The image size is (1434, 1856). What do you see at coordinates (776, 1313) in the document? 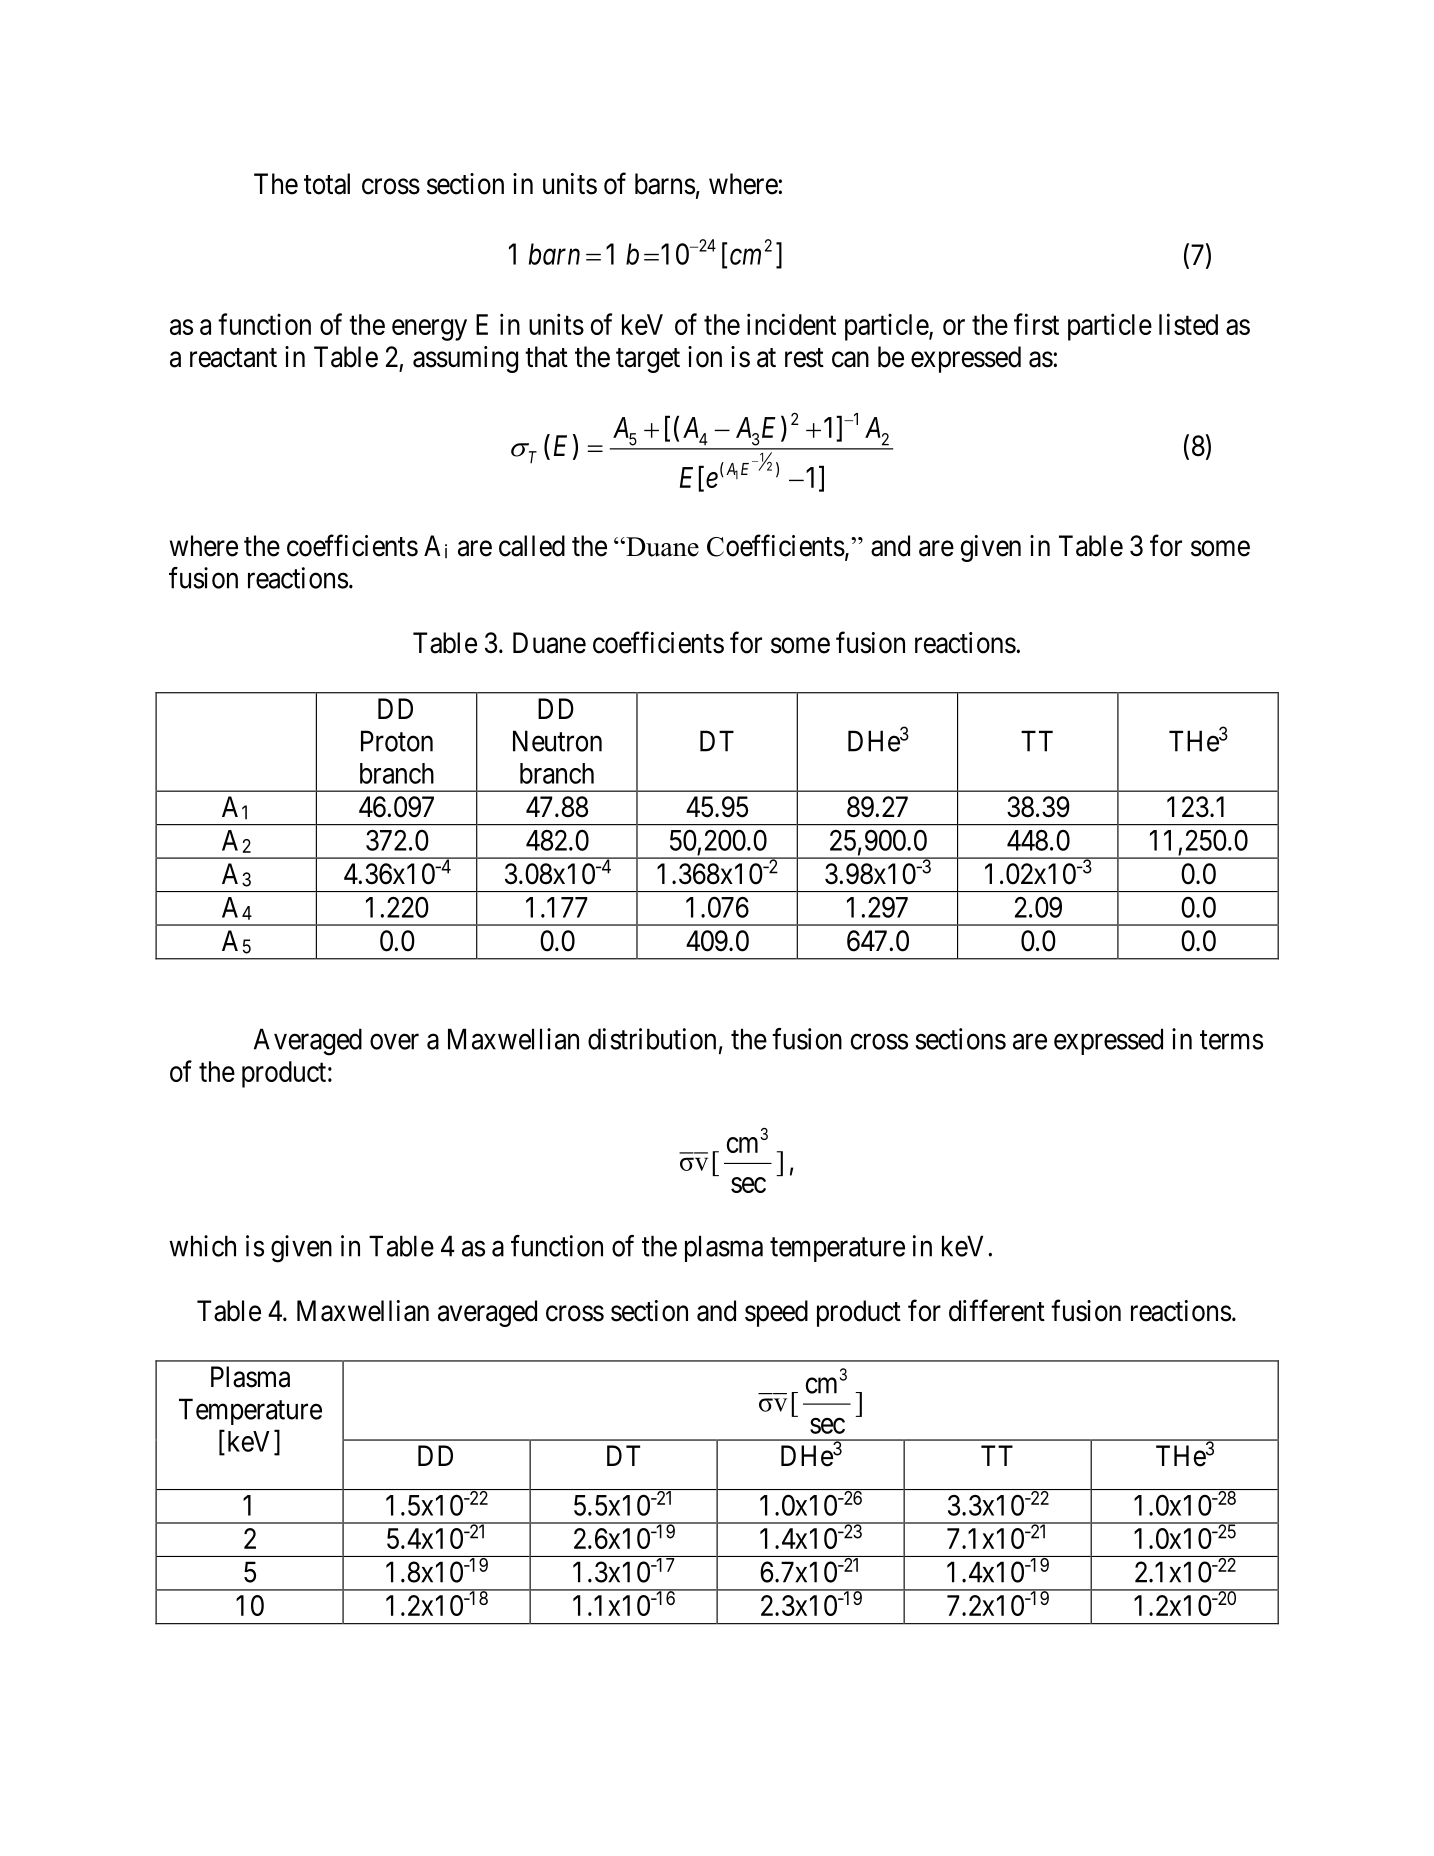
I see `speed` at bounding box center [776, 1313].
